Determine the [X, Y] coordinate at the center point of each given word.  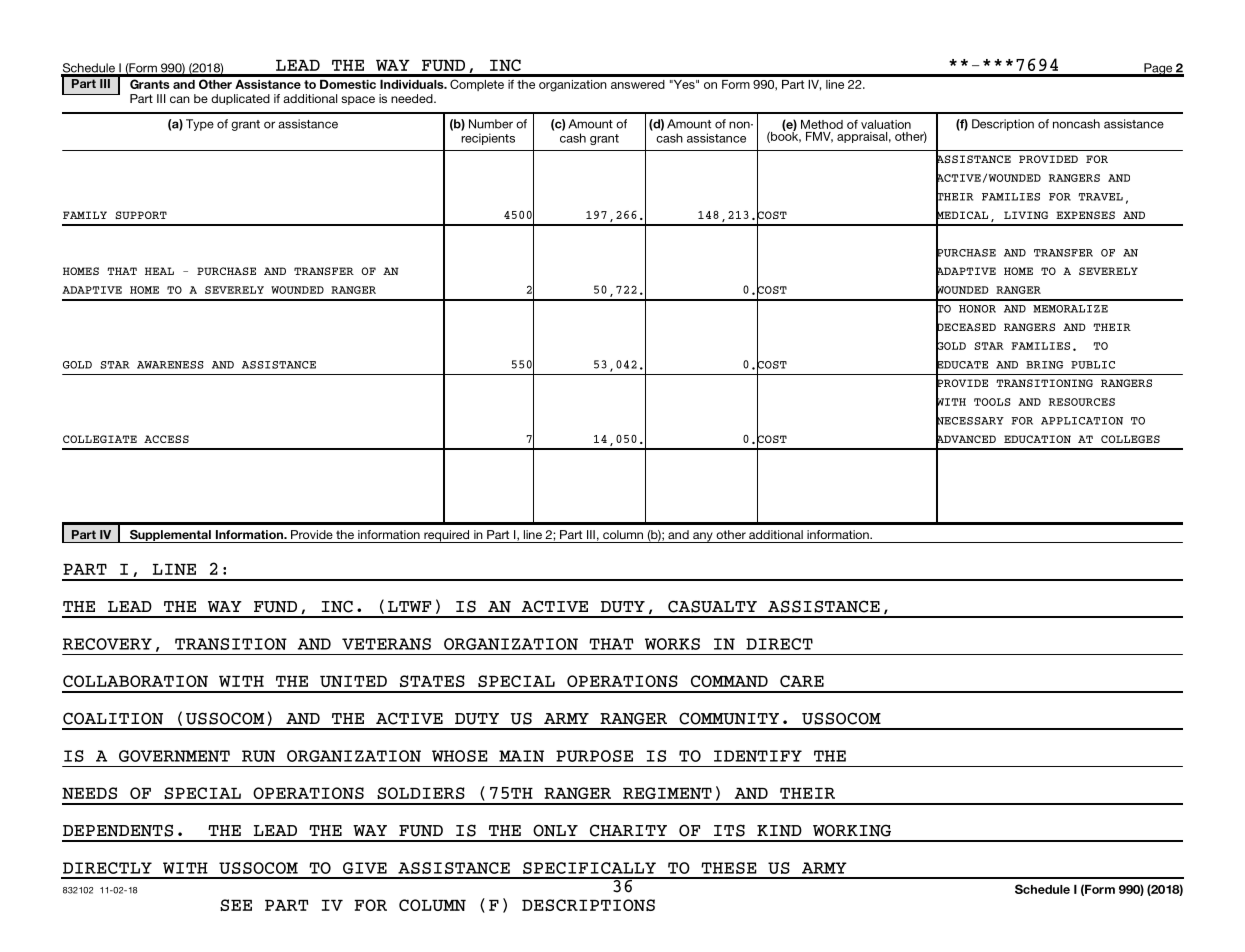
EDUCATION [1037, 439]
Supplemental [170, 536]
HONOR [977, 309]
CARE [802, 681]
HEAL [159, 271]
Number [491, 124]
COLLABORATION [135, 681]
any [703, 537]
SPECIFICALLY [589, 868]
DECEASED [966, 327]
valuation [886, 124]
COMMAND [729, 681]
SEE [236, 905]
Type [200, 125]
